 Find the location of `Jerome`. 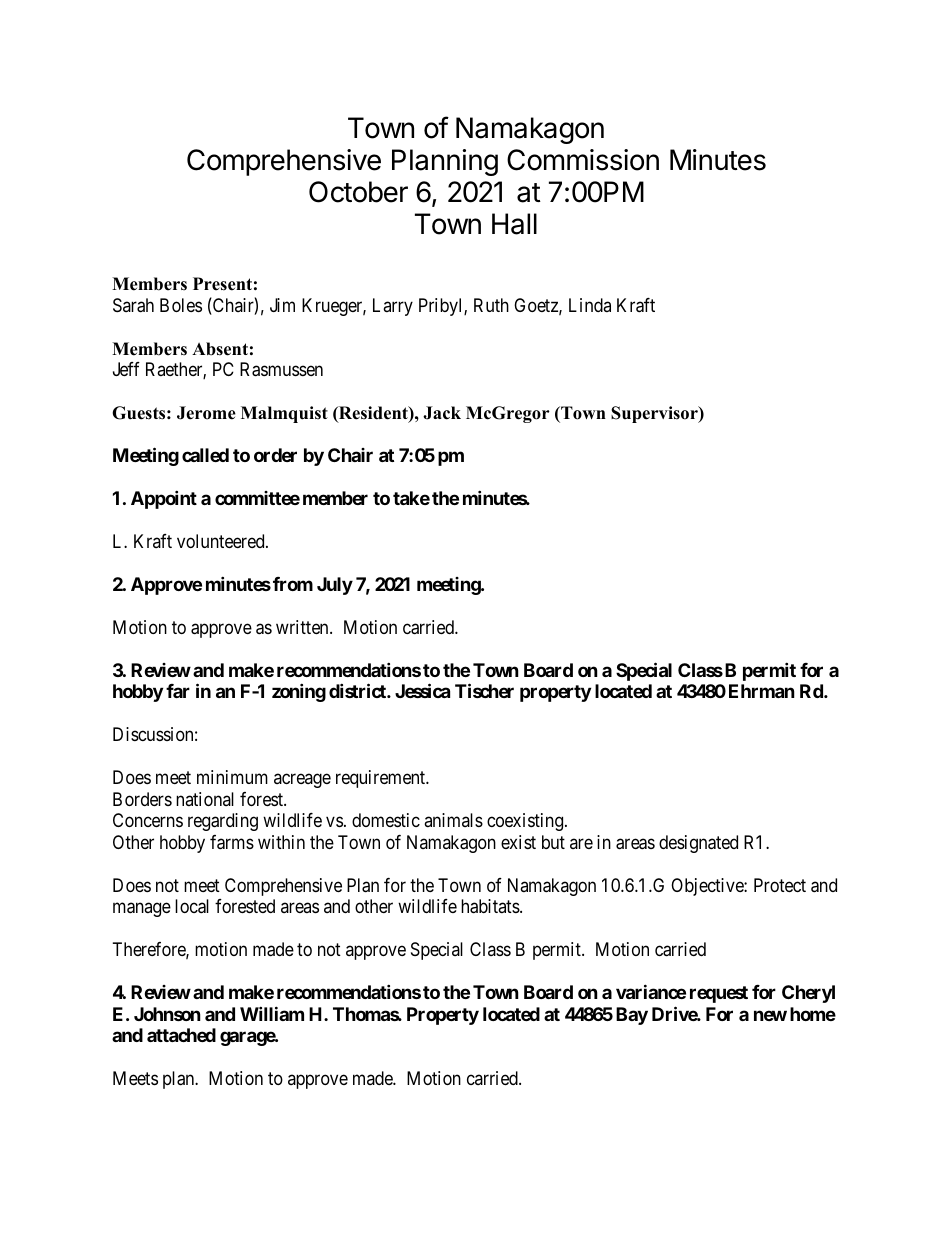

Jerome is located at coordinates (206, 413).
